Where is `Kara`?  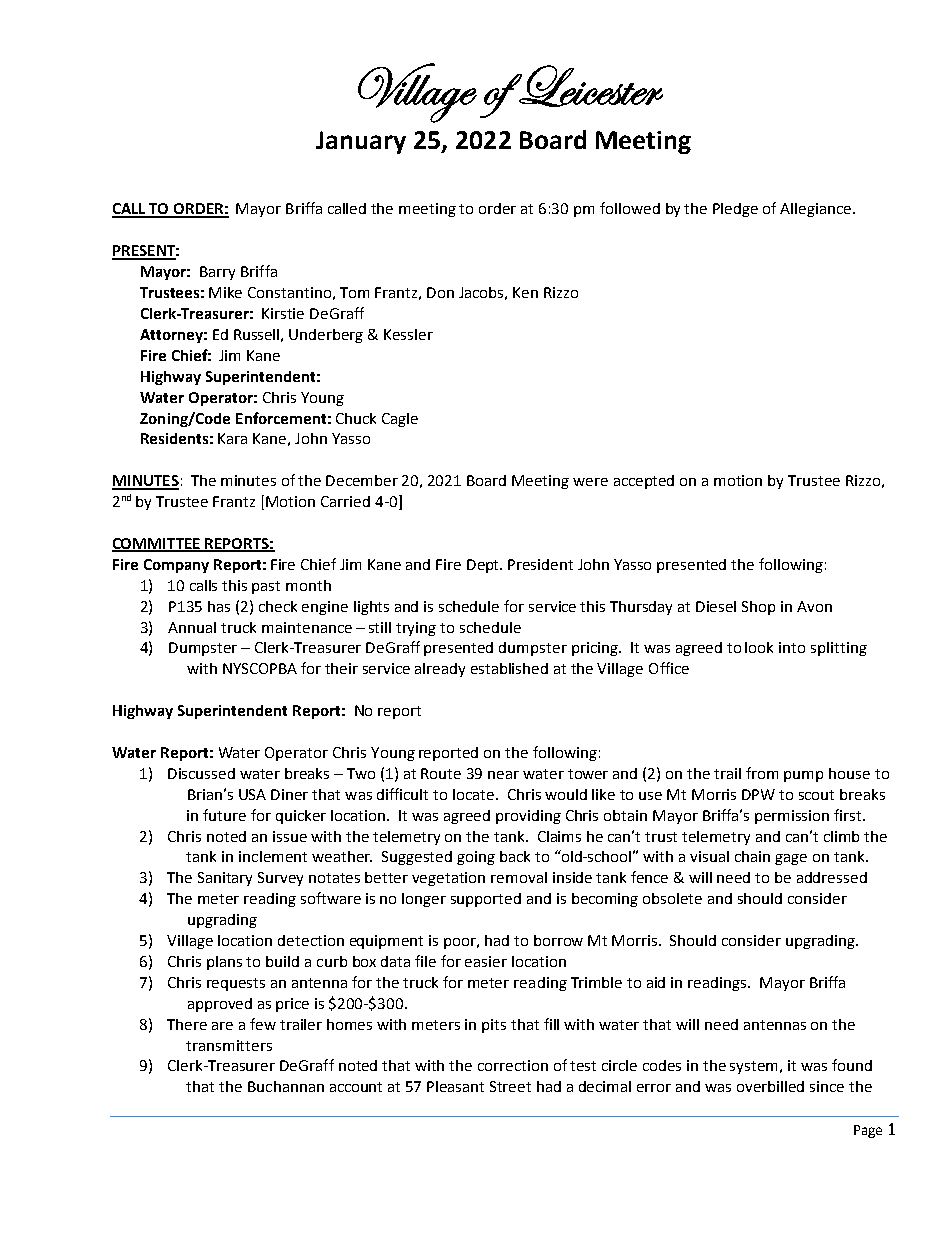 Kara is located at coordinates (232, 438).
